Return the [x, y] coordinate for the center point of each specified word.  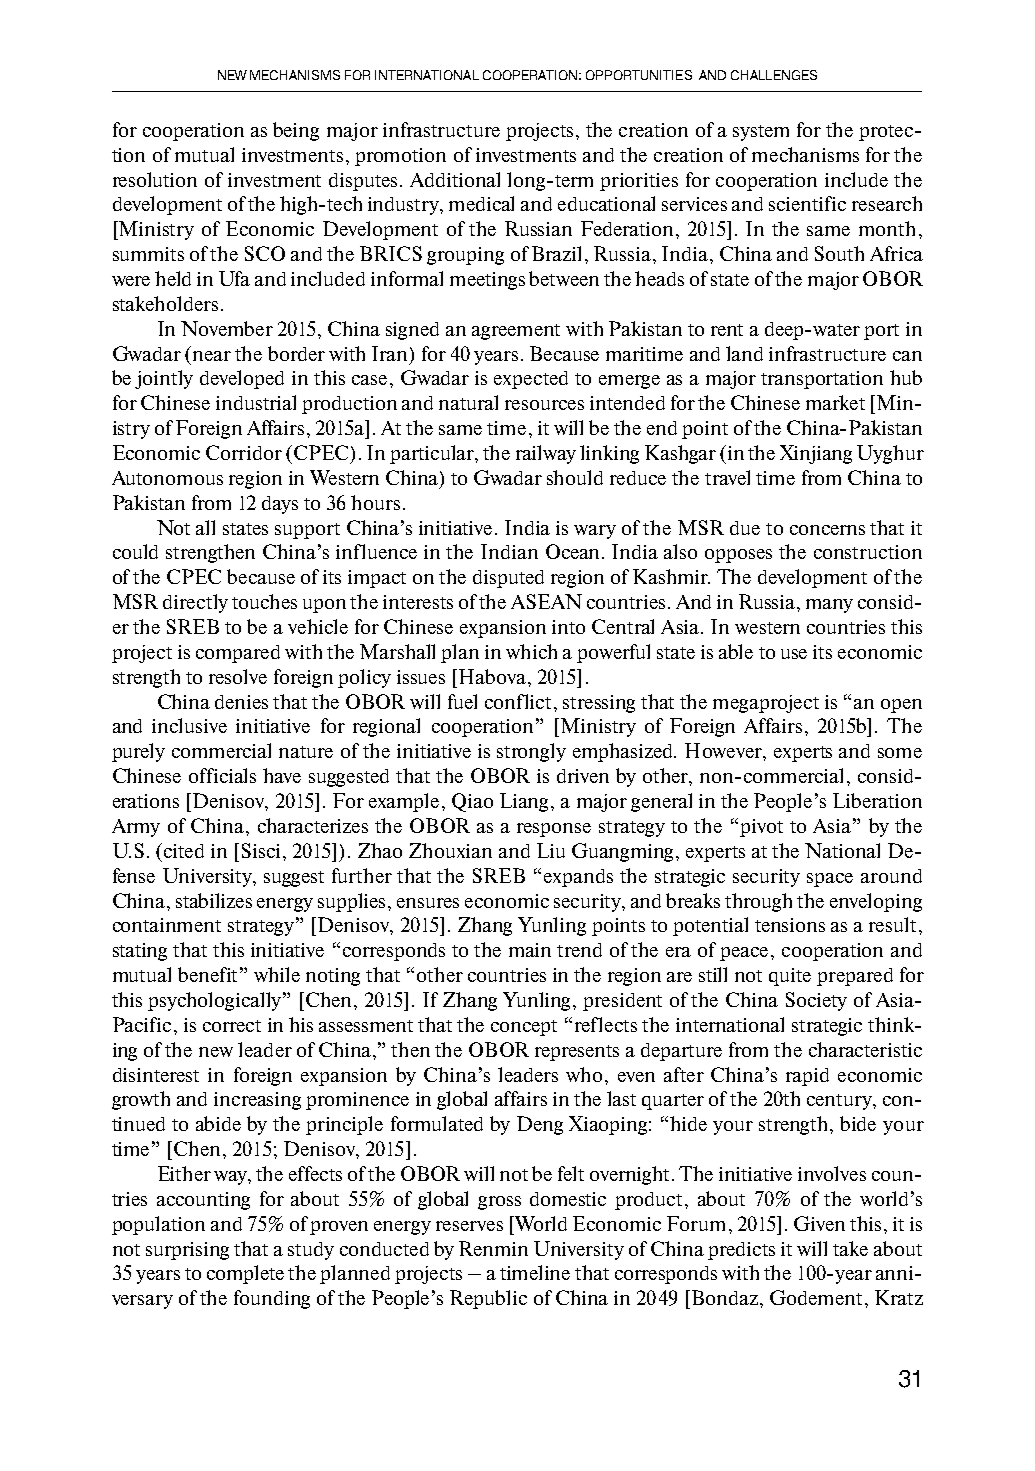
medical [481, 203]
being [296, 131]
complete [245, 1274]
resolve [238, 676]
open [901, 706]
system [761, 133]
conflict [518, 701]
